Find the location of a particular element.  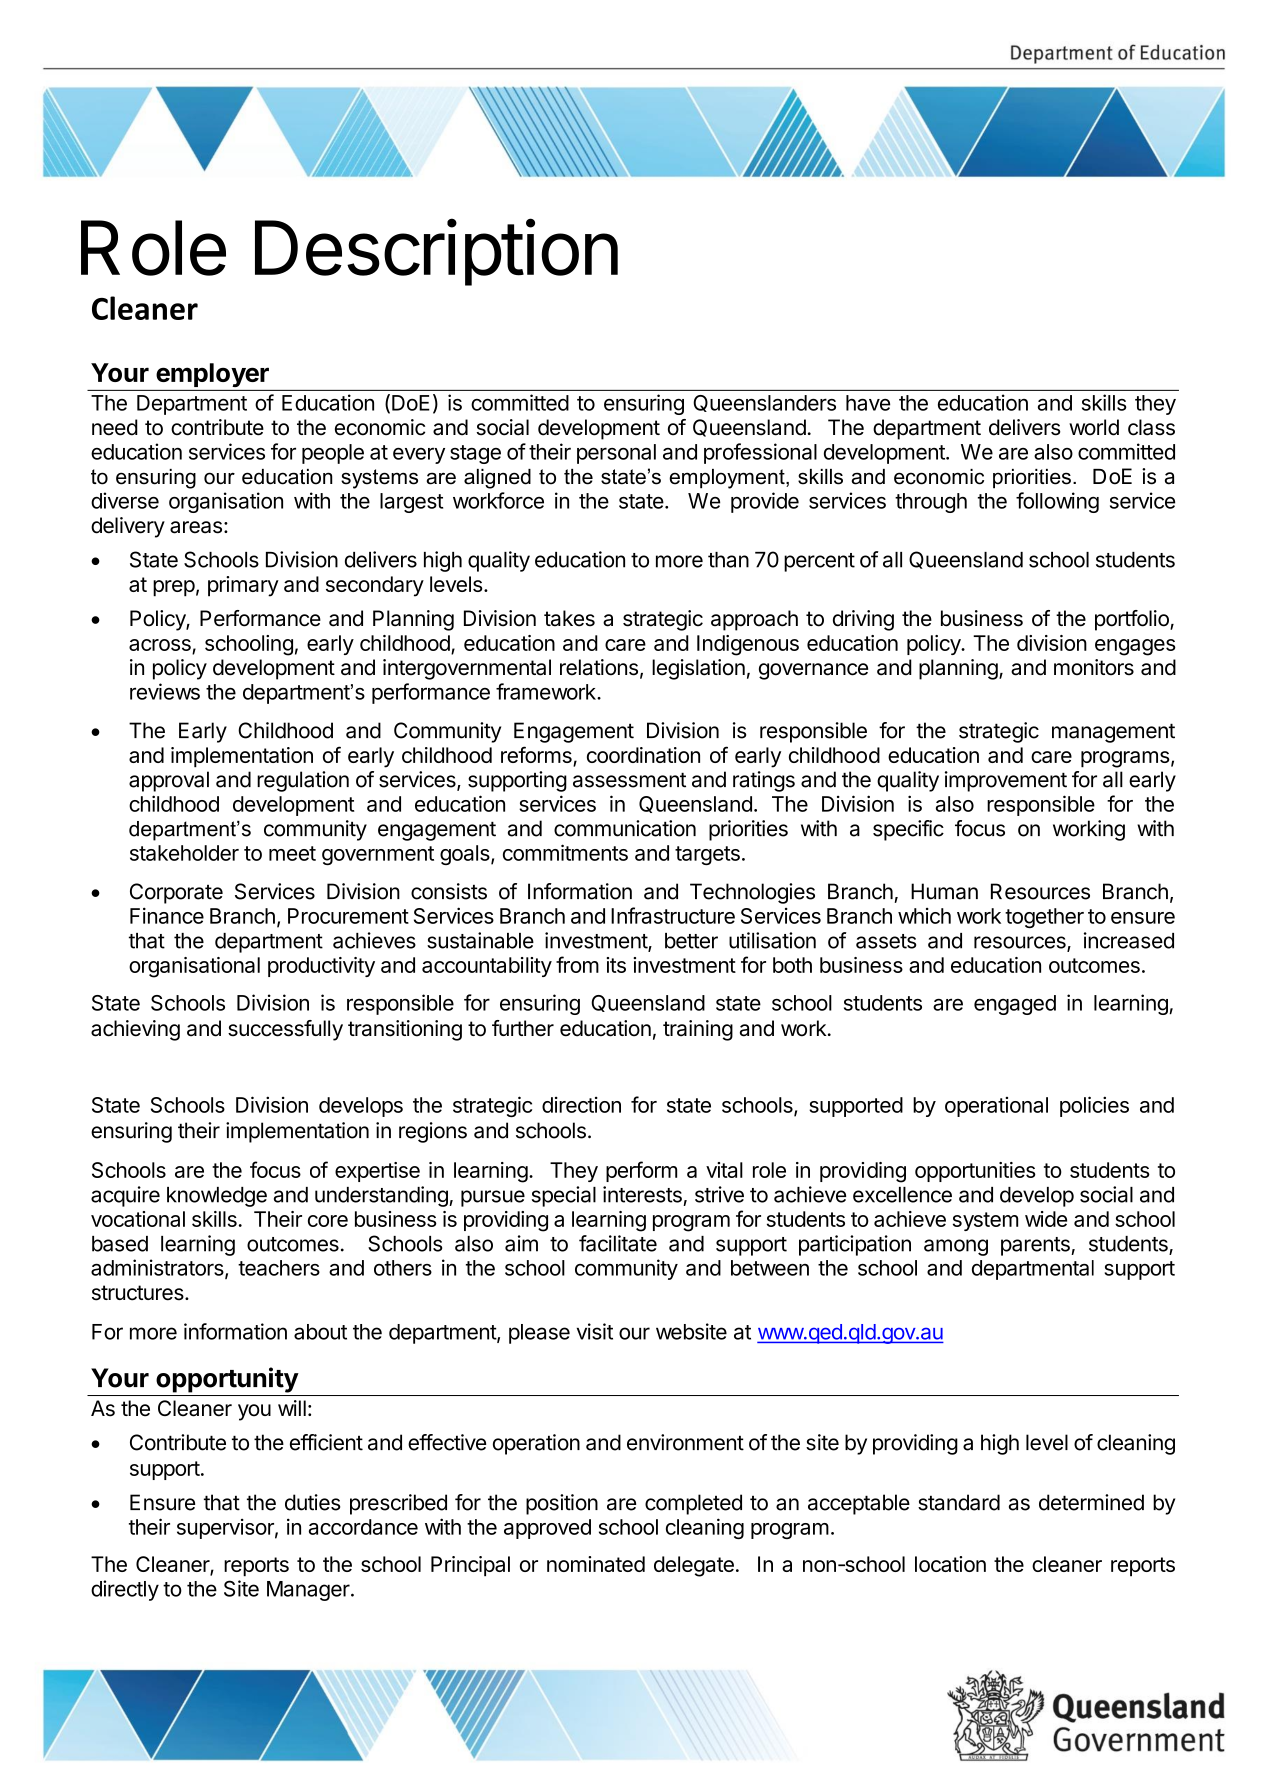

personal is located at coordinates (616, 454).
